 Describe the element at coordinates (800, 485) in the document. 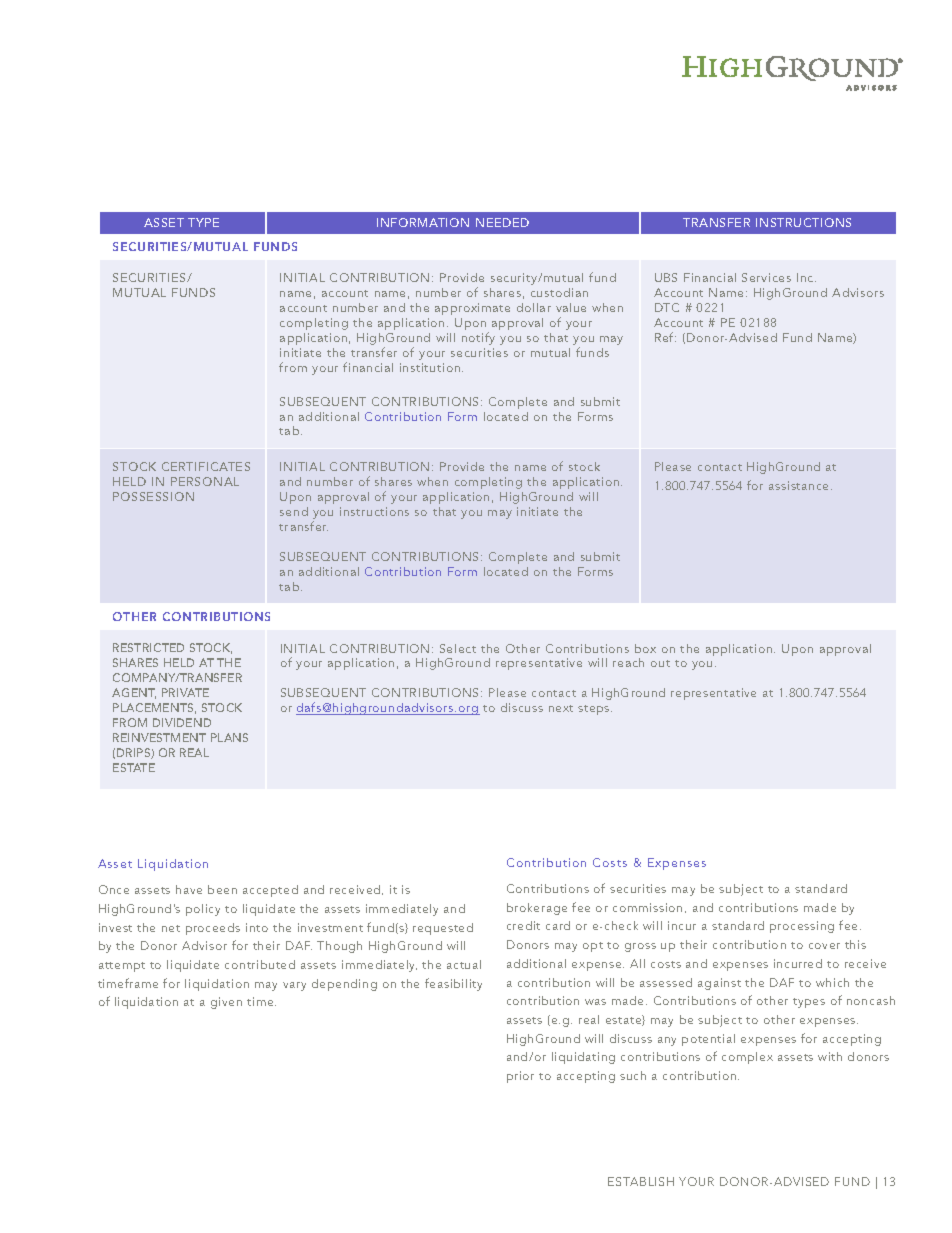

I see `assistance` at that location.
